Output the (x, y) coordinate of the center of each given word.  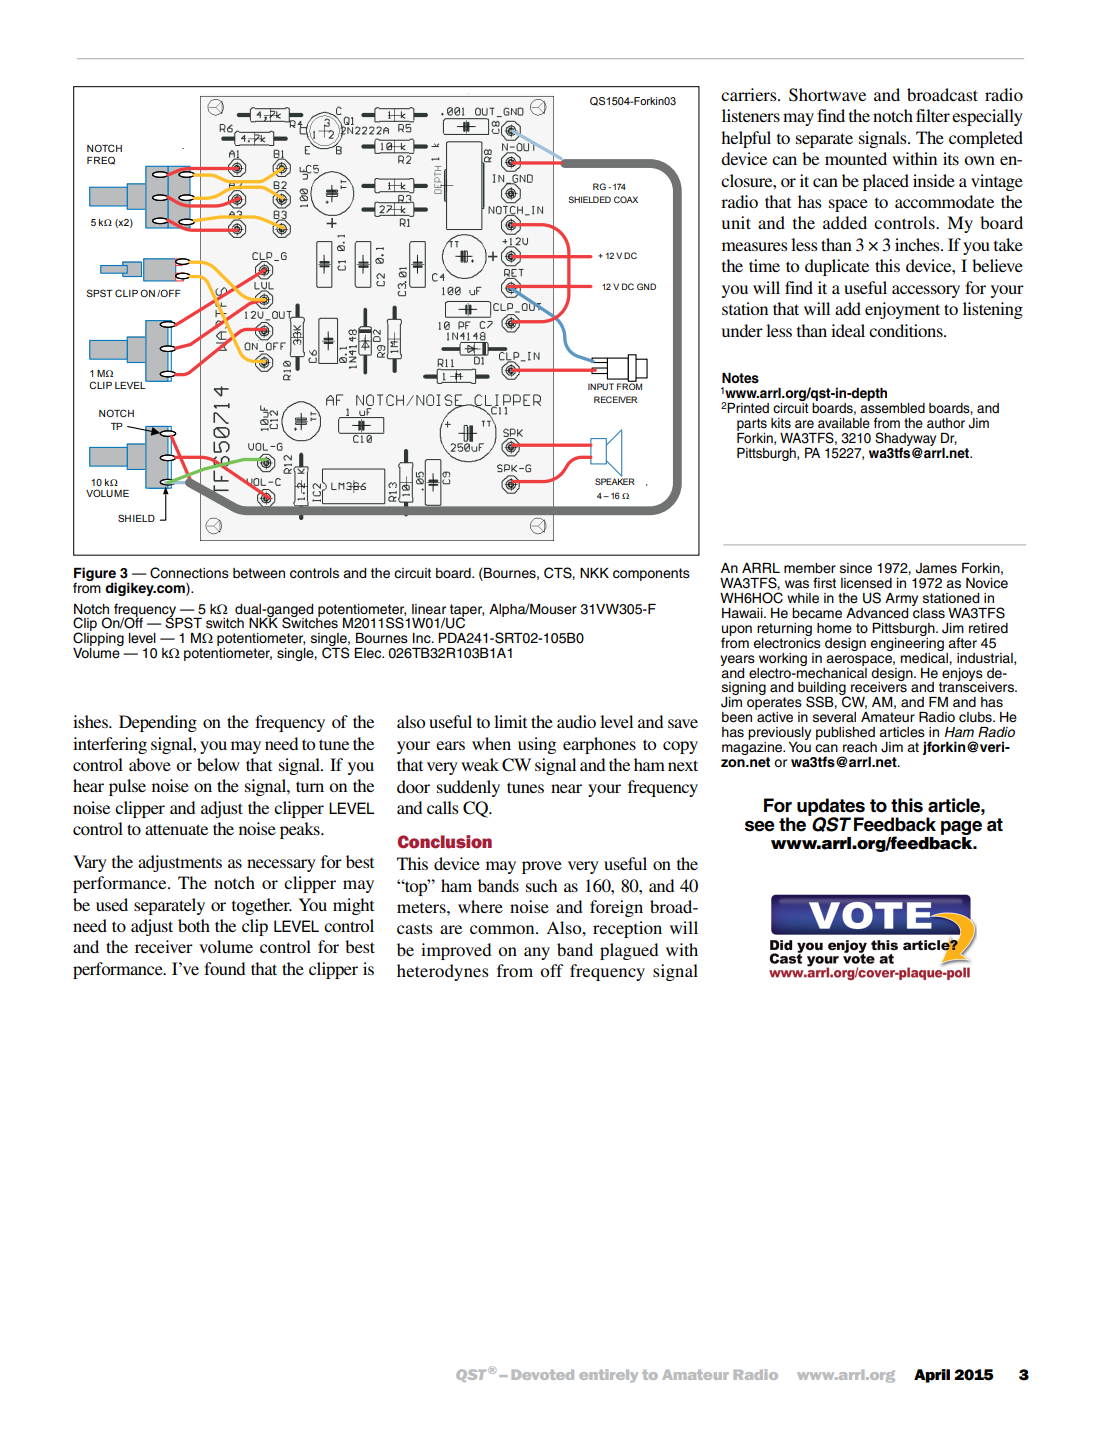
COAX (626, 199)
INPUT (601, 386)
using (537, 745)
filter (933, 115)
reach (860, 747)
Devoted (543, 1375)
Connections (189, 573)
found (224, 968)
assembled (892, 407)
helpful (746, 139)
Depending (158, 723)
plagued (629, 951)
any (537, 953)
